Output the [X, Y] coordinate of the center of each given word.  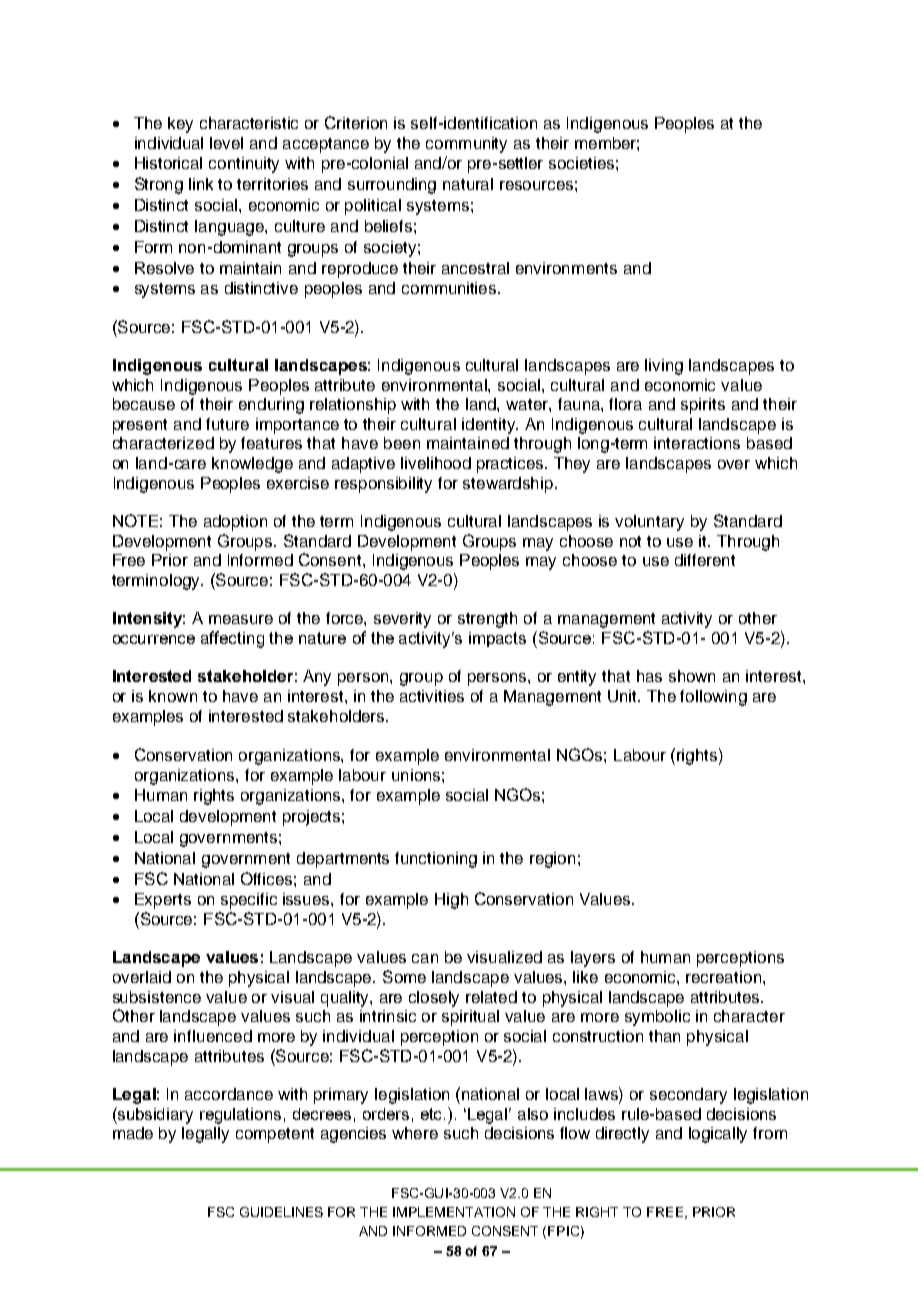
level [226, 143]
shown [692, 676]
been [402, 443]
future [227, 424]
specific [249, 901]
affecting [232, 639]
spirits [703, 406]
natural [468, 184]
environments [566, 268]
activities [432, 696]
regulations [240, 1116]
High [451, 901]
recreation [725, 977]
